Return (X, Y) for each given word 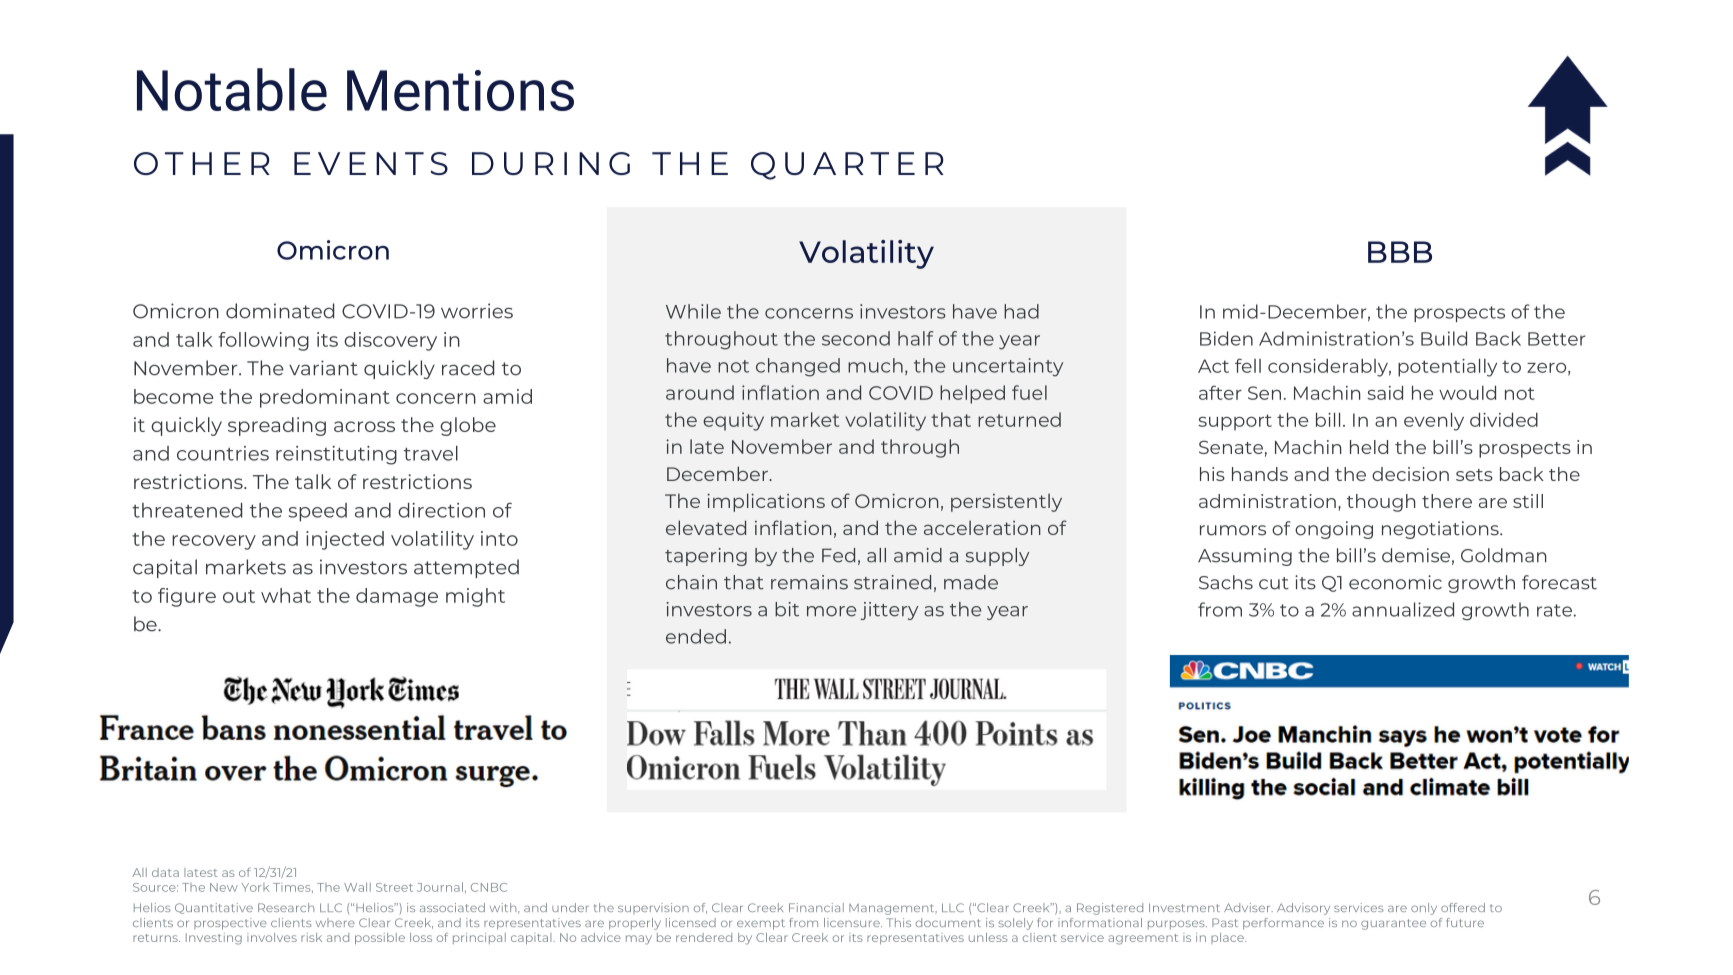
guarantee (1393, 924)
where (335, 922)
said (1385, 392)
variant (323, 368)
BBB (1400, 252)
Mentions (460, 90)
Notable (232, 89)
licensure (853, 922)
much (875, 365)
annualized (1403, 609)
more (831, 611)
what (286, 595)
